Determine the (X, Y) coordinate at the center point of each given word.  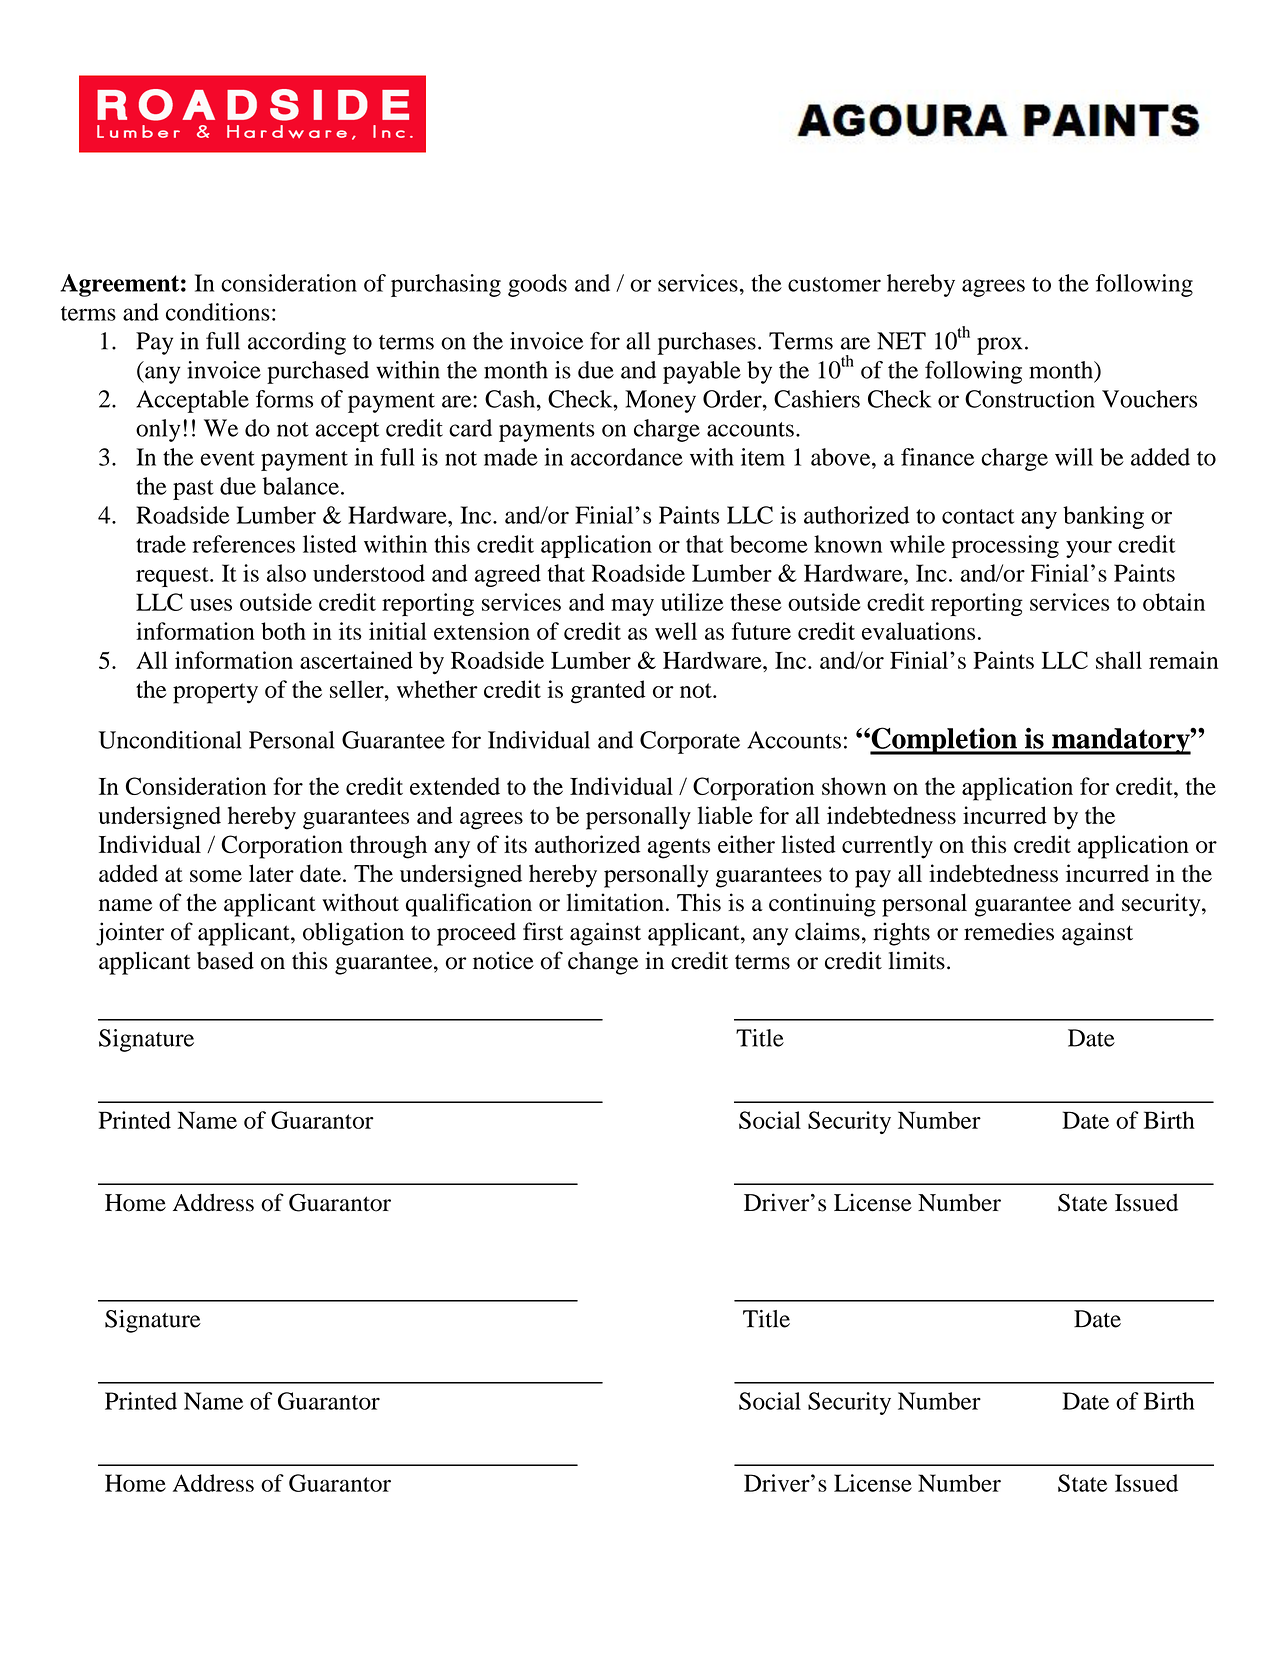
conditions (218, 312)
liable (725, 815)
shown (854, 786)
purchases (707, 343)
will (1074, 457)
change (603, 963)
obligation (353, 934)
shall (1119, 660)
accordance (627, 457)
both (283, 631)
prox (999, 346)
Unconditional (169, 740)
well (676, 631)
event (228, 458)
